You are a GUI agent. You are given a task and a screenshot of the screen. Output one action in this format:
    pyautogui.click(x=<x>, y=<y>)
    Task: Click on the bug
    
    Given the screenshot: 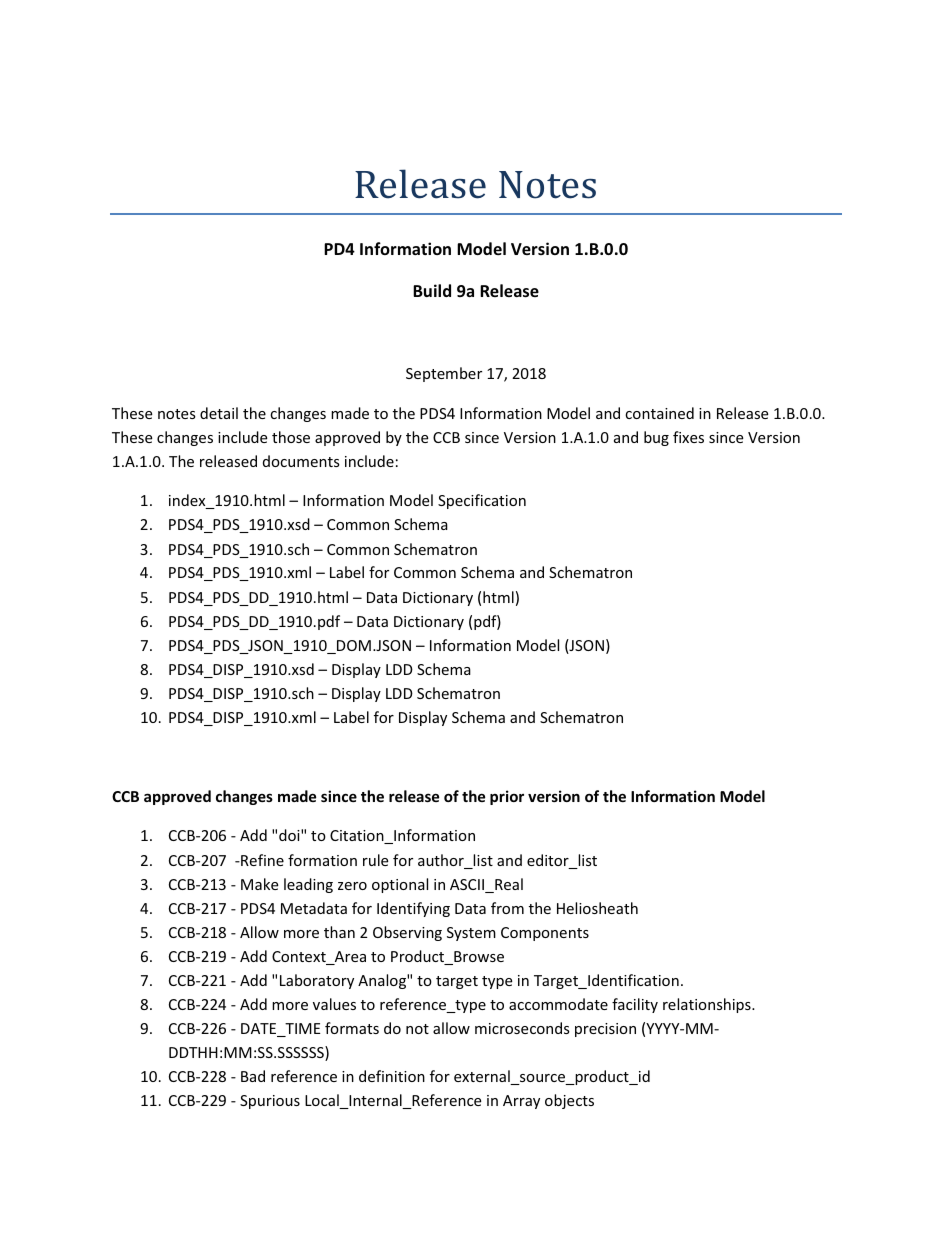 What is the action you would take?
    pyautogui.click(x=656, y=438)
